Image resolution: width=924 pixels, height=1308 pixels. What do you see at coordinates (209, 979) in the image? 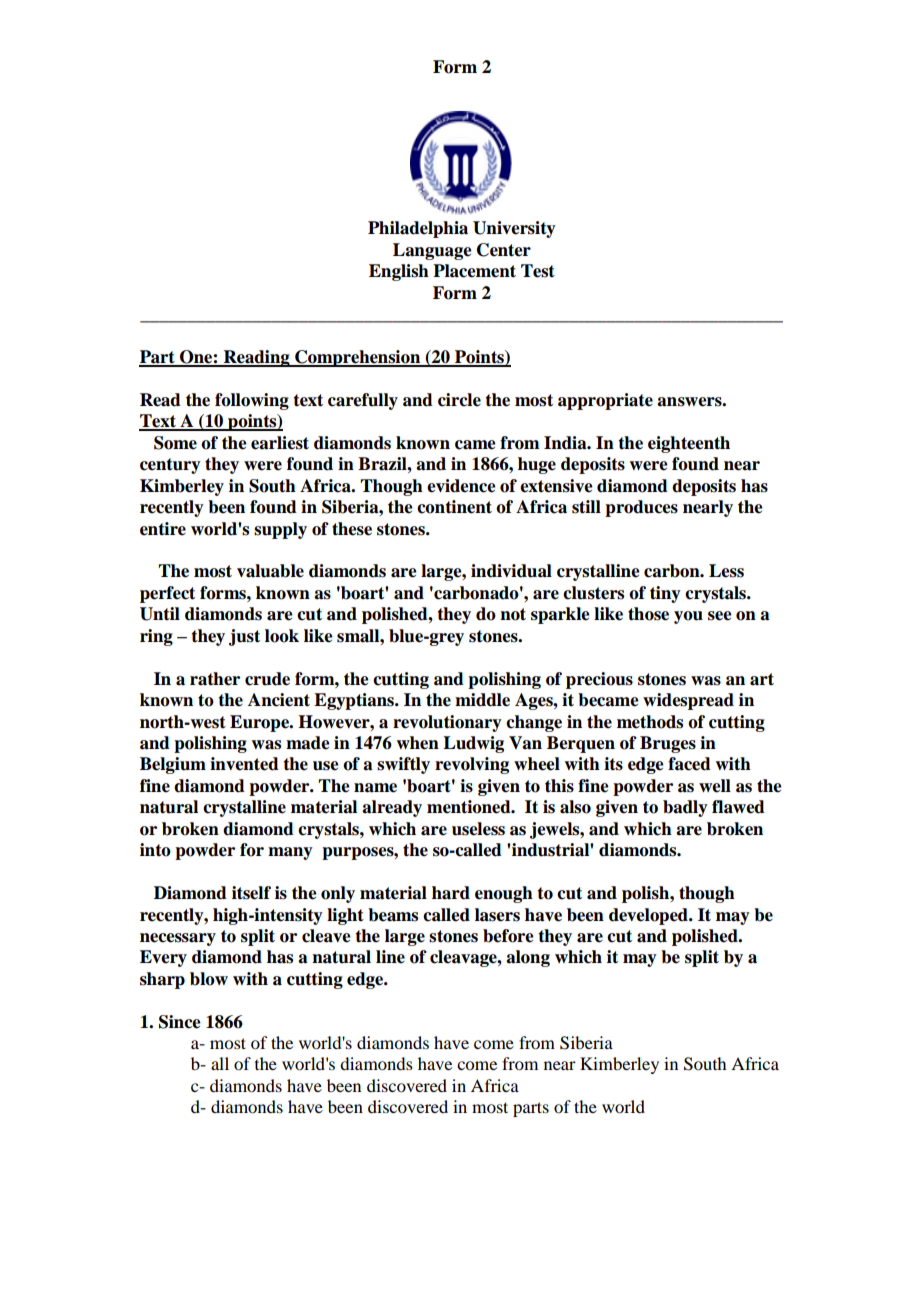
I see `blow` at bounding box center [209, 979].
